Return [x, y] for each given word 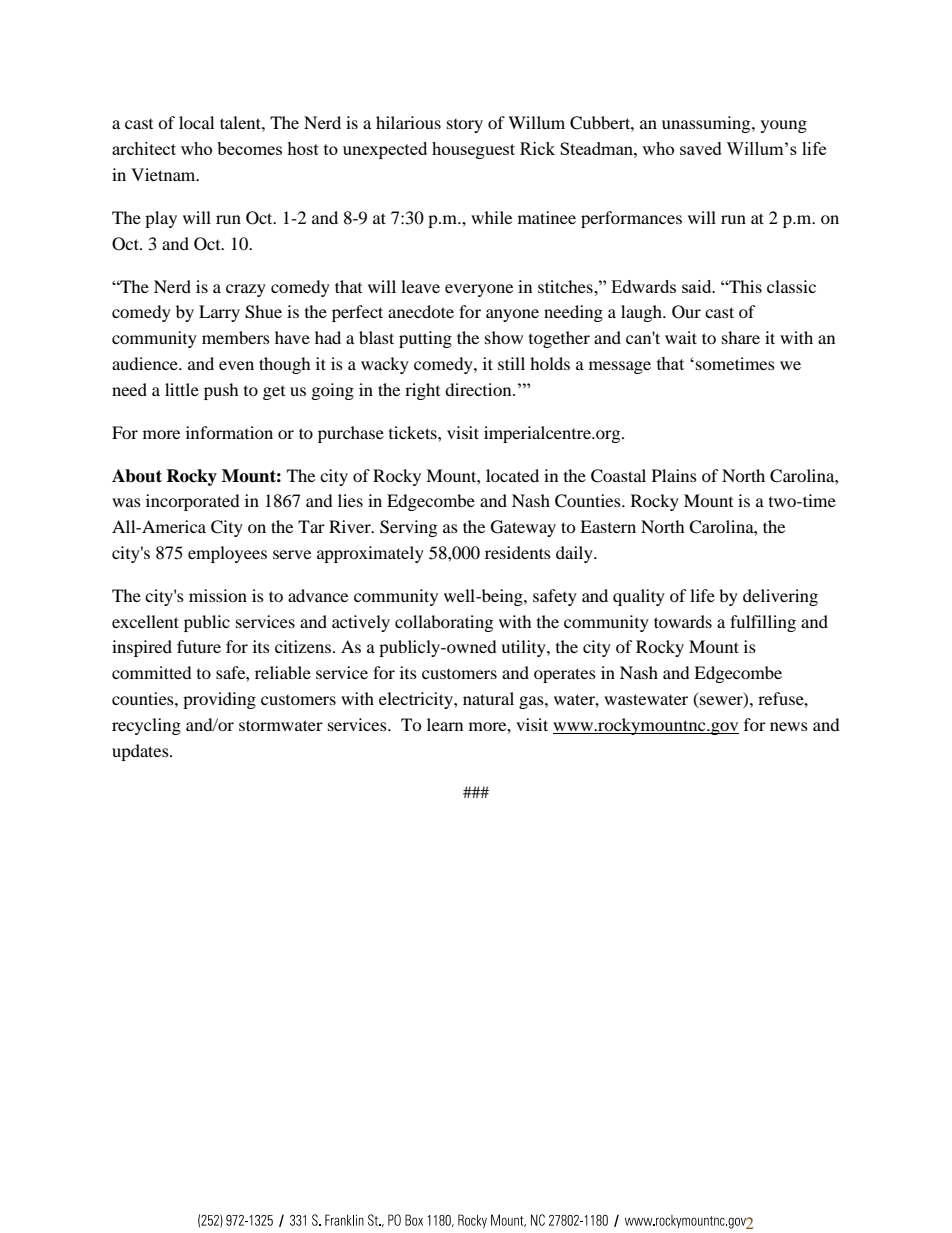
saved [701, 148]
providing [219, 700]
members [236, 337]
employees [227, 554]
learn [445, 724]
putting [425, 339]
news [789, 726]
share [741, 337]
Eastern [608, 526]
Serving [408, 528]
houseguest [473, 150]
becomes [249, 148]
